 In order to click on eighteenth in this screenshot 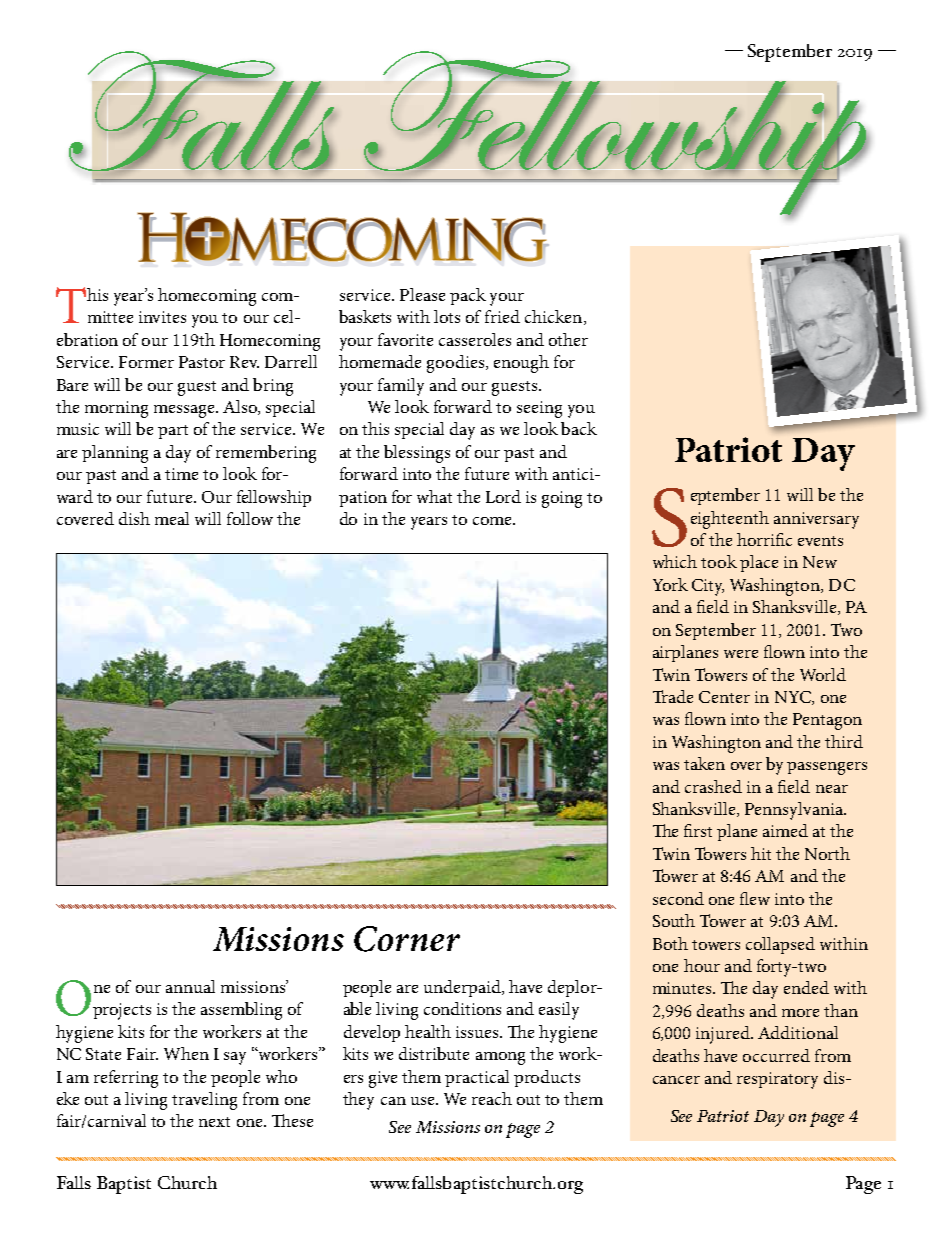, I will do `click(730, 520)`.
